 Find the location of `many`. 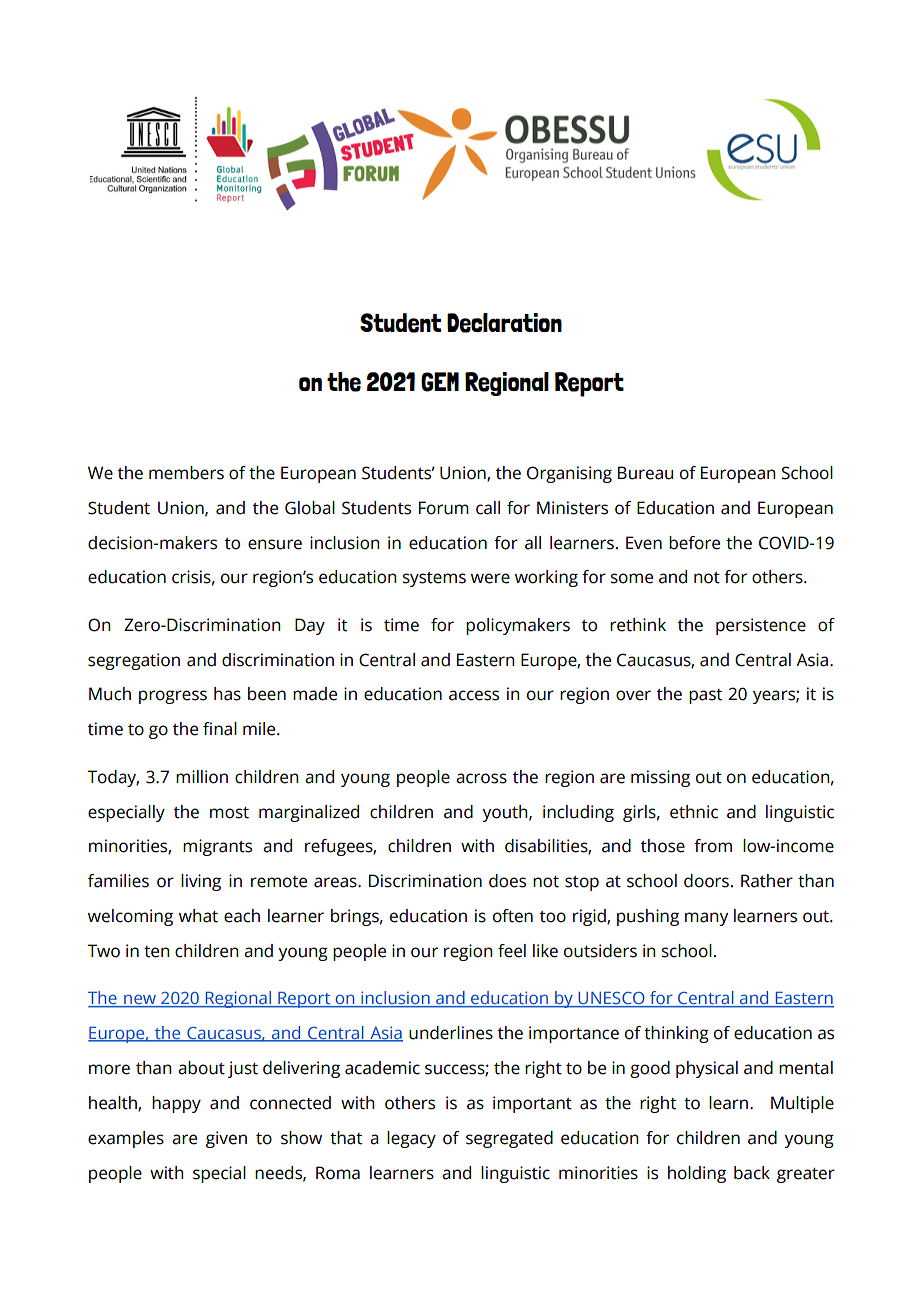

many is located at coordinates (706, 919).
